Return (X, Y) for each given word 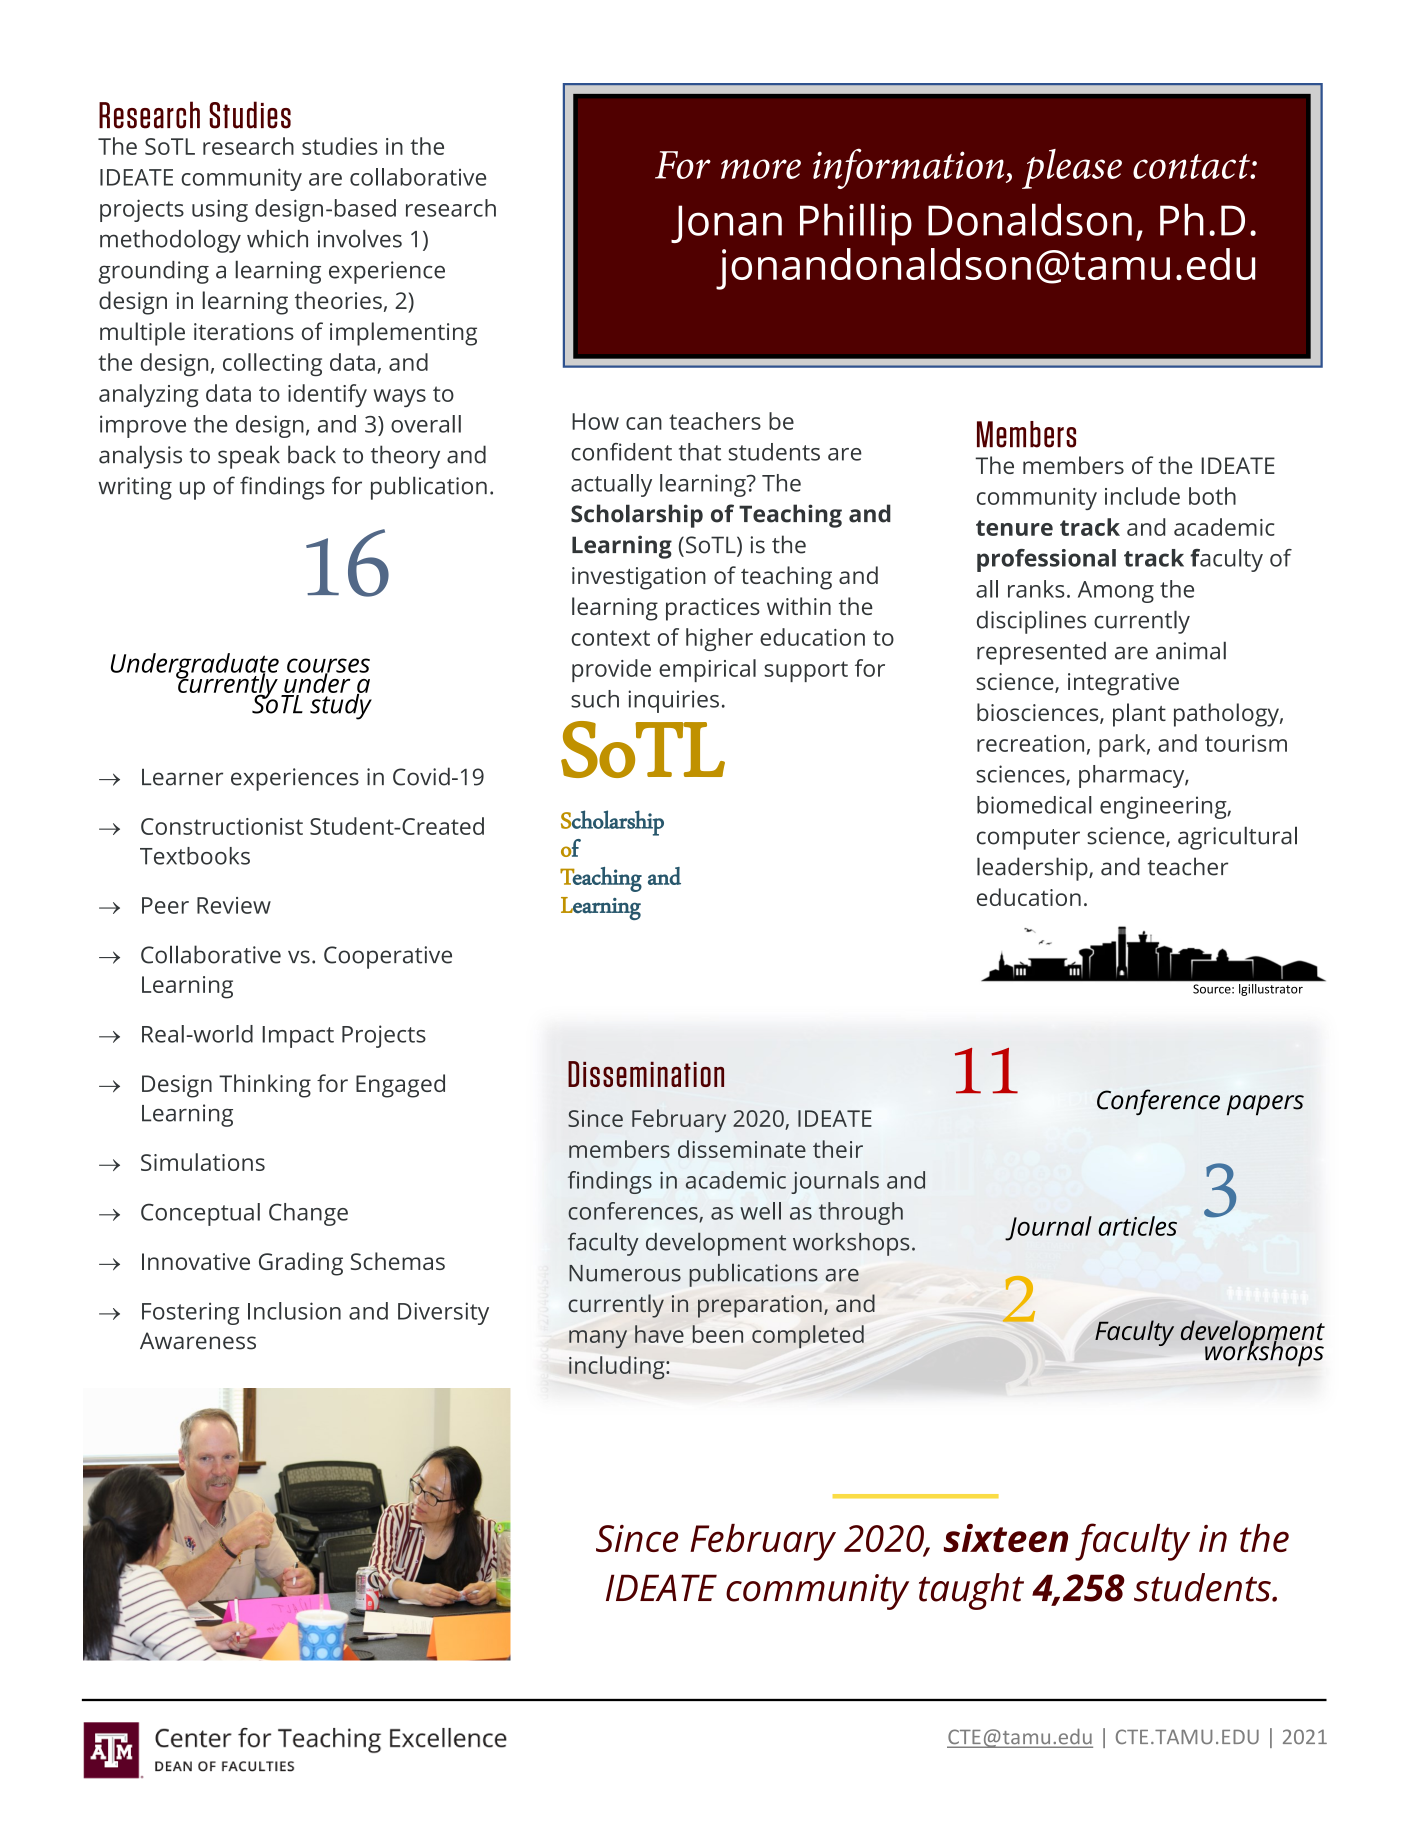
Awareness (198, 1341)
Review (234, 905)
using (220, 210)
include (1142, 496)
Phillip (856, 224)
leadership (1033, 869)
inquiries (673, 701)
